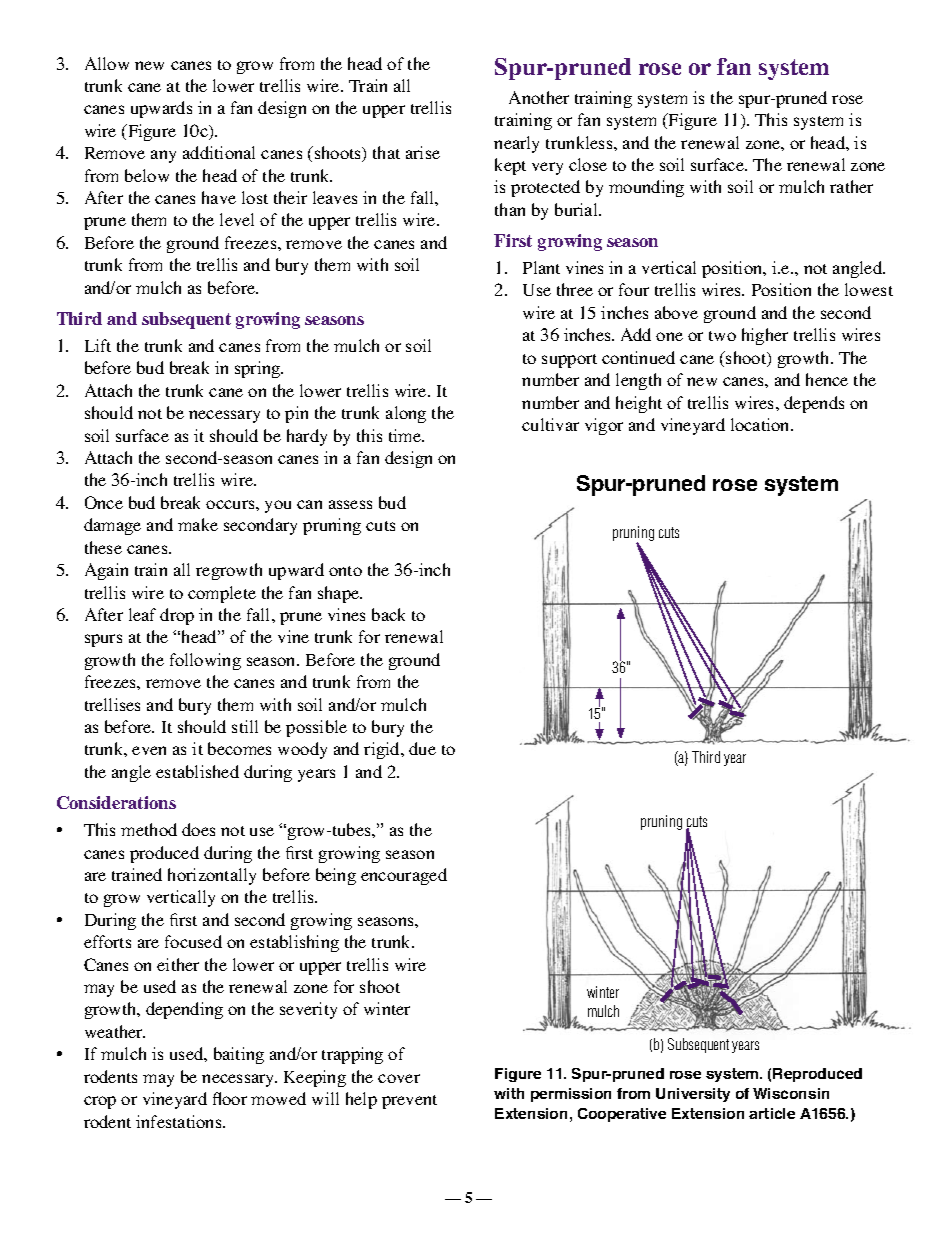 The image size is (952, 1233). What do you see at coordinates (230, 1098) in the screenshot?
I see `floor` at bounding box center [230, 1098].
